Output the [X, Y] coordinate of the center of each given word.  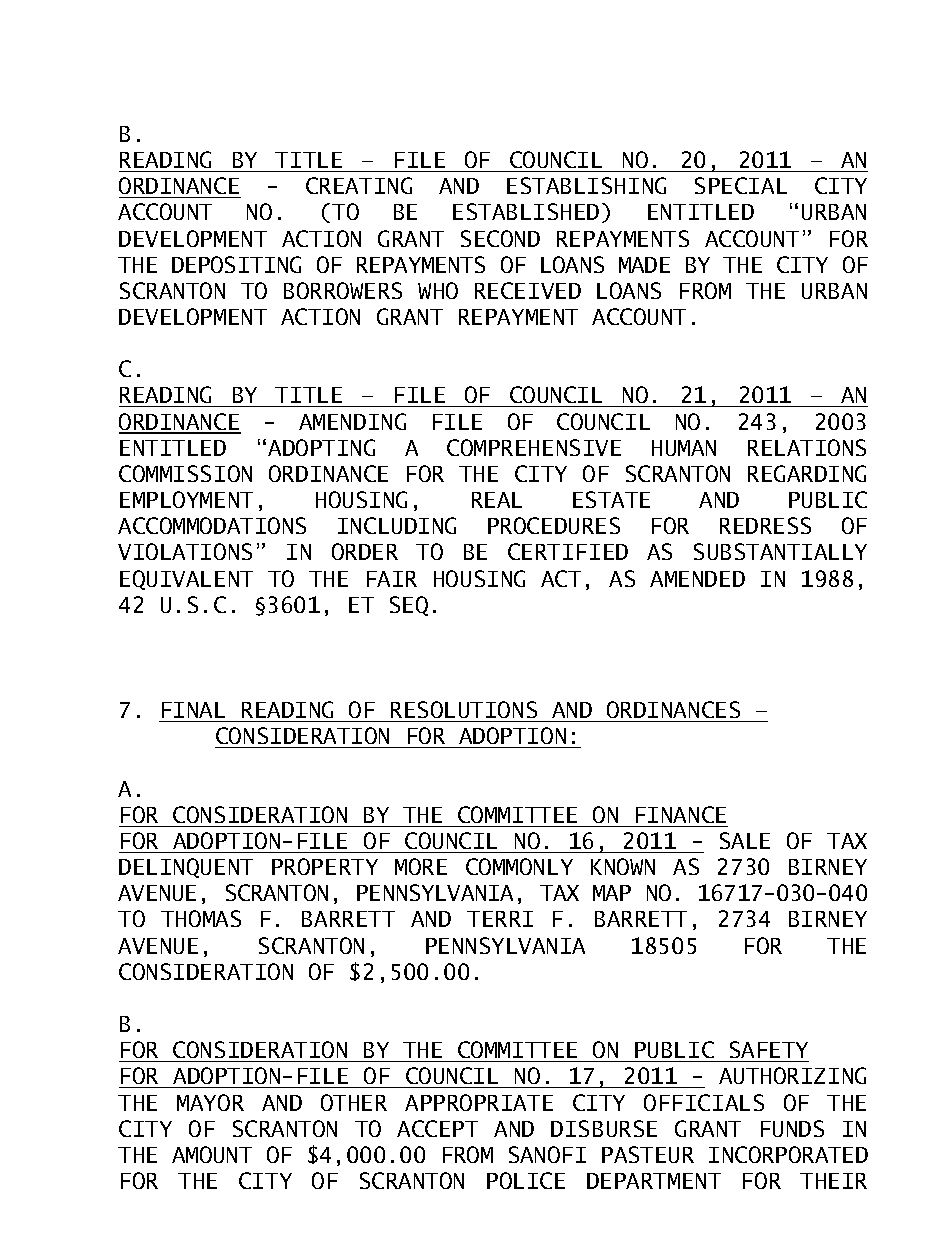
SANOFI [547, 1154]
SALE [745, 840]
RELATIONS [807, 447]
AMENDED [697, 579]
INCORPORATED [788, 1154]
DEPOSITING [236, 264]
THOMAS [201, 918]
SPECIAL [741, 185]
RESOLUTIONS [464, 711]
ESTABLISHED [526, 211]
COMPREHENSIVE [534, 447]
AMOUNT [212, 1154]
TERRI [500, 919]
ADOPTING [321, 447]
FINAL [193, 710]
